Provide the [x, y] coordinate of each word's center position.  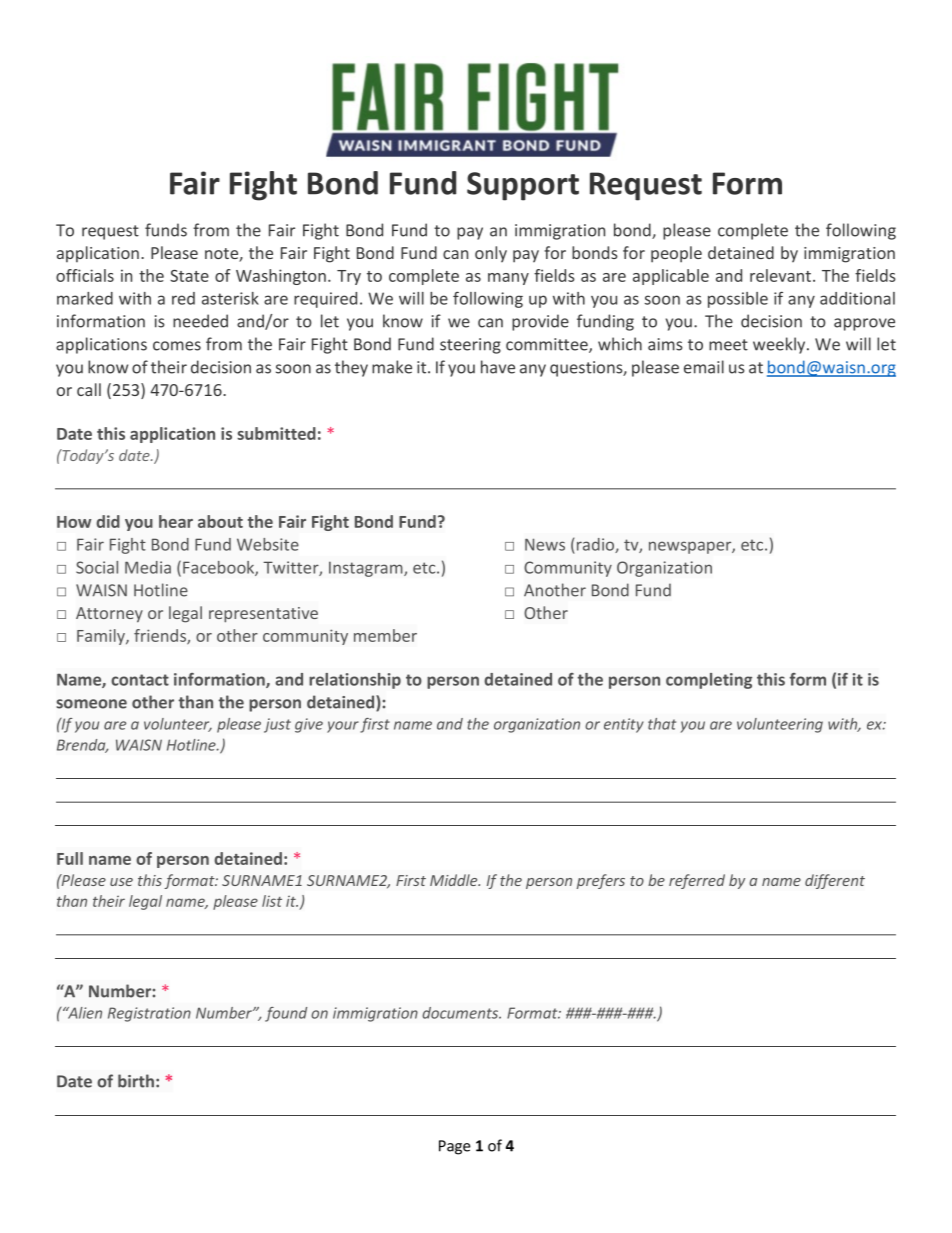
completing [709, 681]
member [385, 635]
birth [136, 1081]
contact [140, 680]
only [491, 254]
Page [455, 1147]
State [189, 276]
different [835, 881]
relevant [782, 275]
